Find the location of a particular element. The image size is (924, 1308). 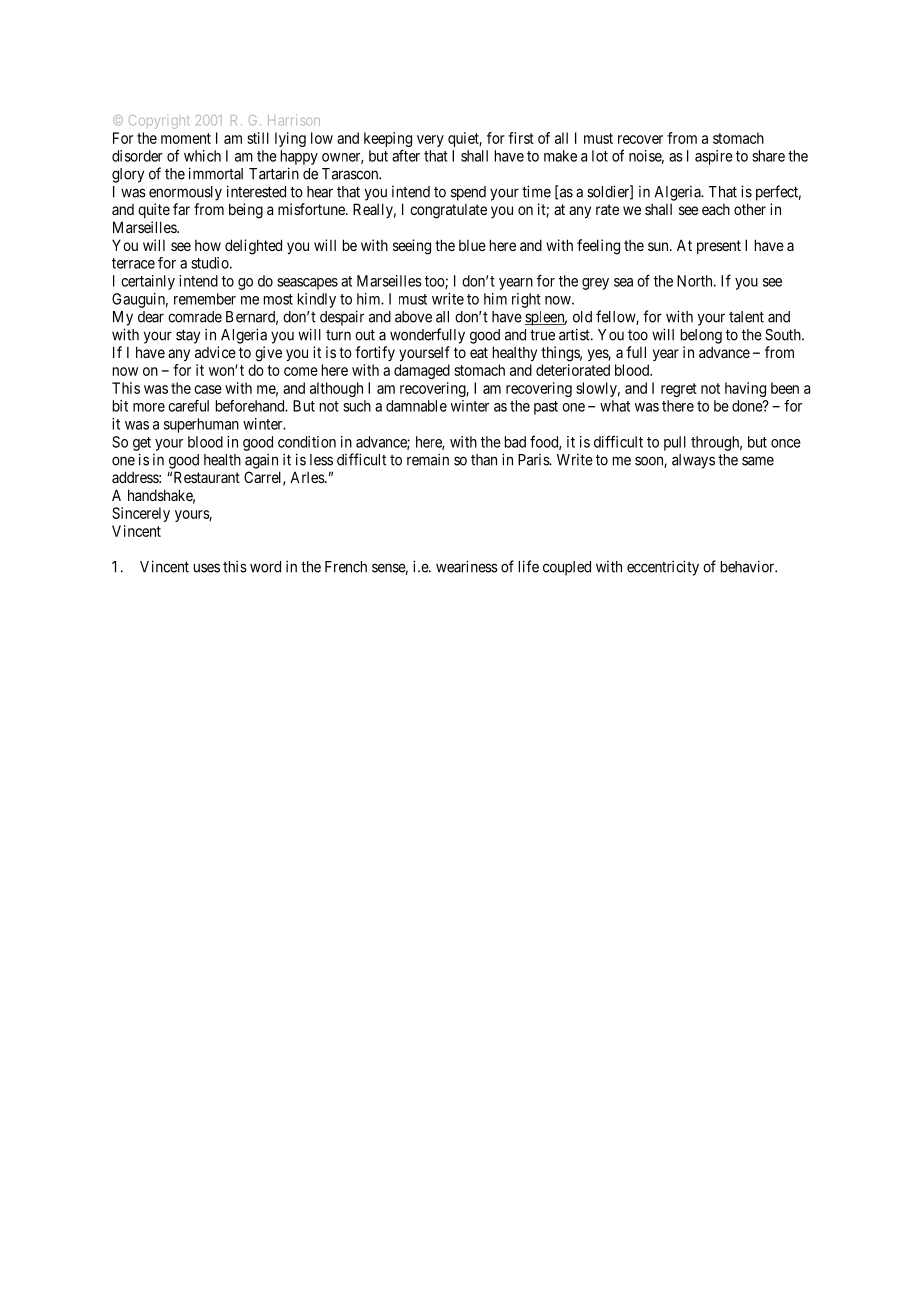

aspire is located at coordinates (714, 157).
